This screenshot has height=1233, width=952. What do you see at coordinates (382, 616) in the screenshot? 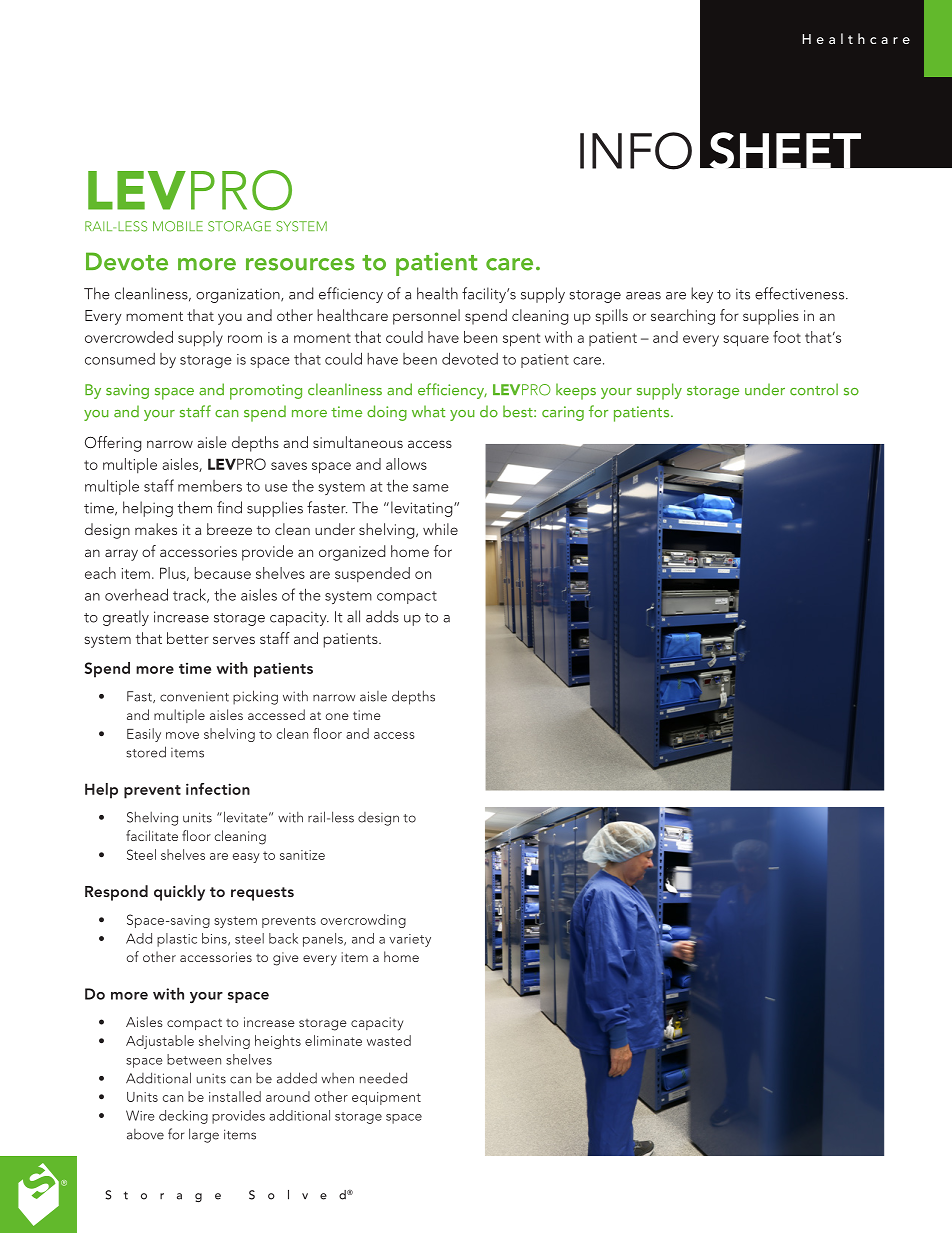
I see `adds` at bounding box center [382, 616].
